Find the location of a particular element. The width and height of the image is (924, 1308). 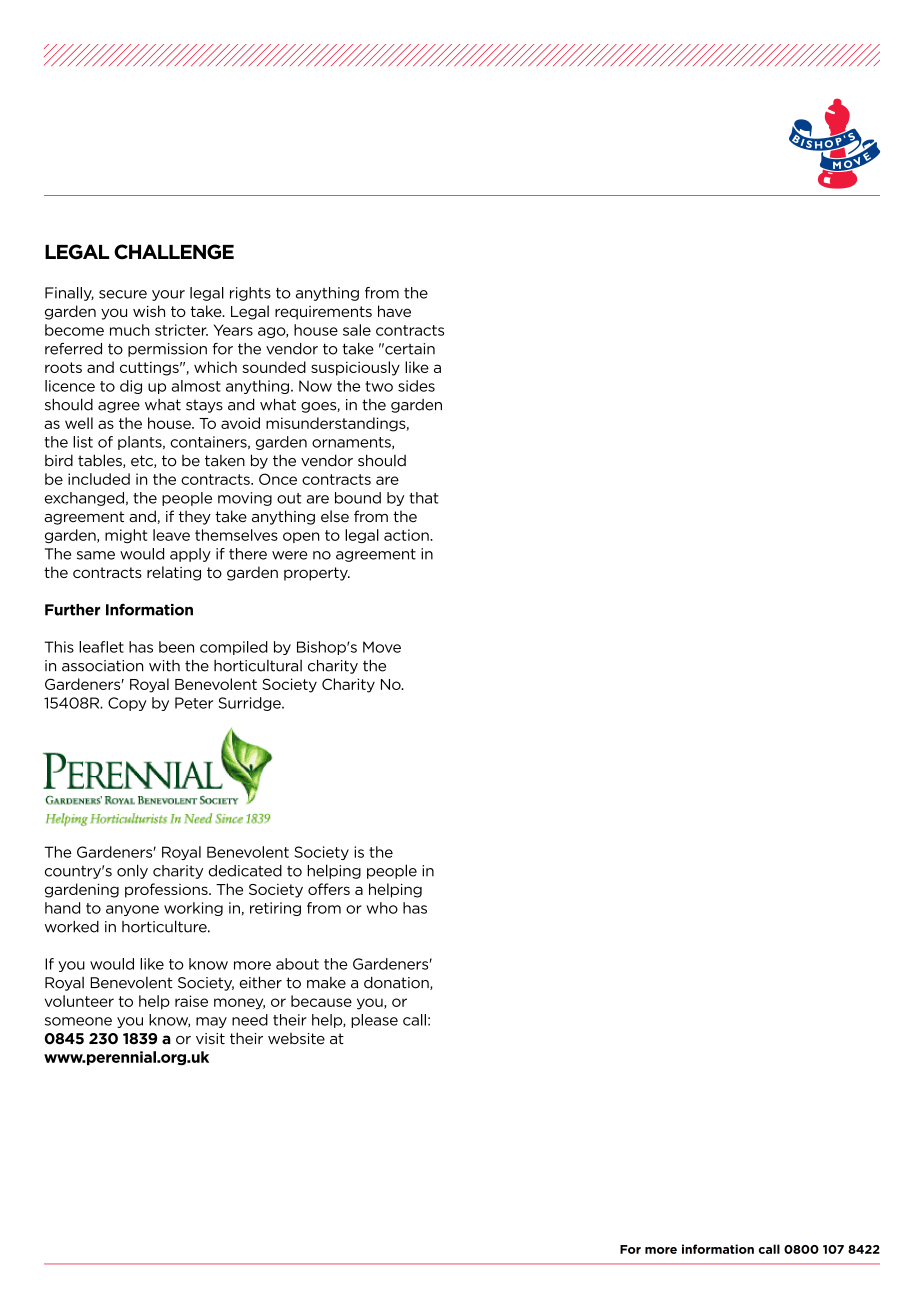

only is located at coordinates (132, 871).
